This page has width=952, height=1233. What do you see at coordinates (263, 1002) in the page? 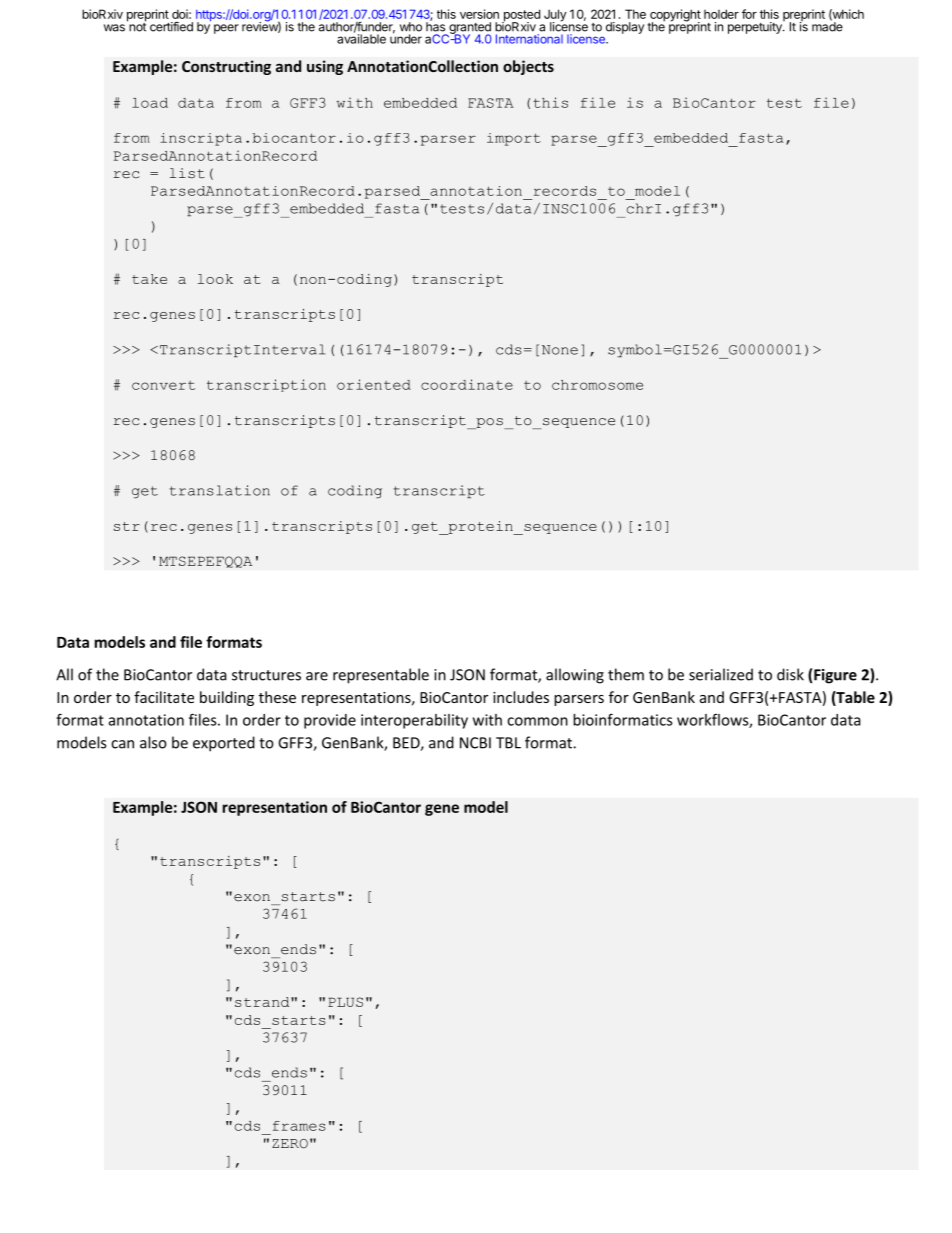
I see `strand` at bounding box center [263, 1002].
